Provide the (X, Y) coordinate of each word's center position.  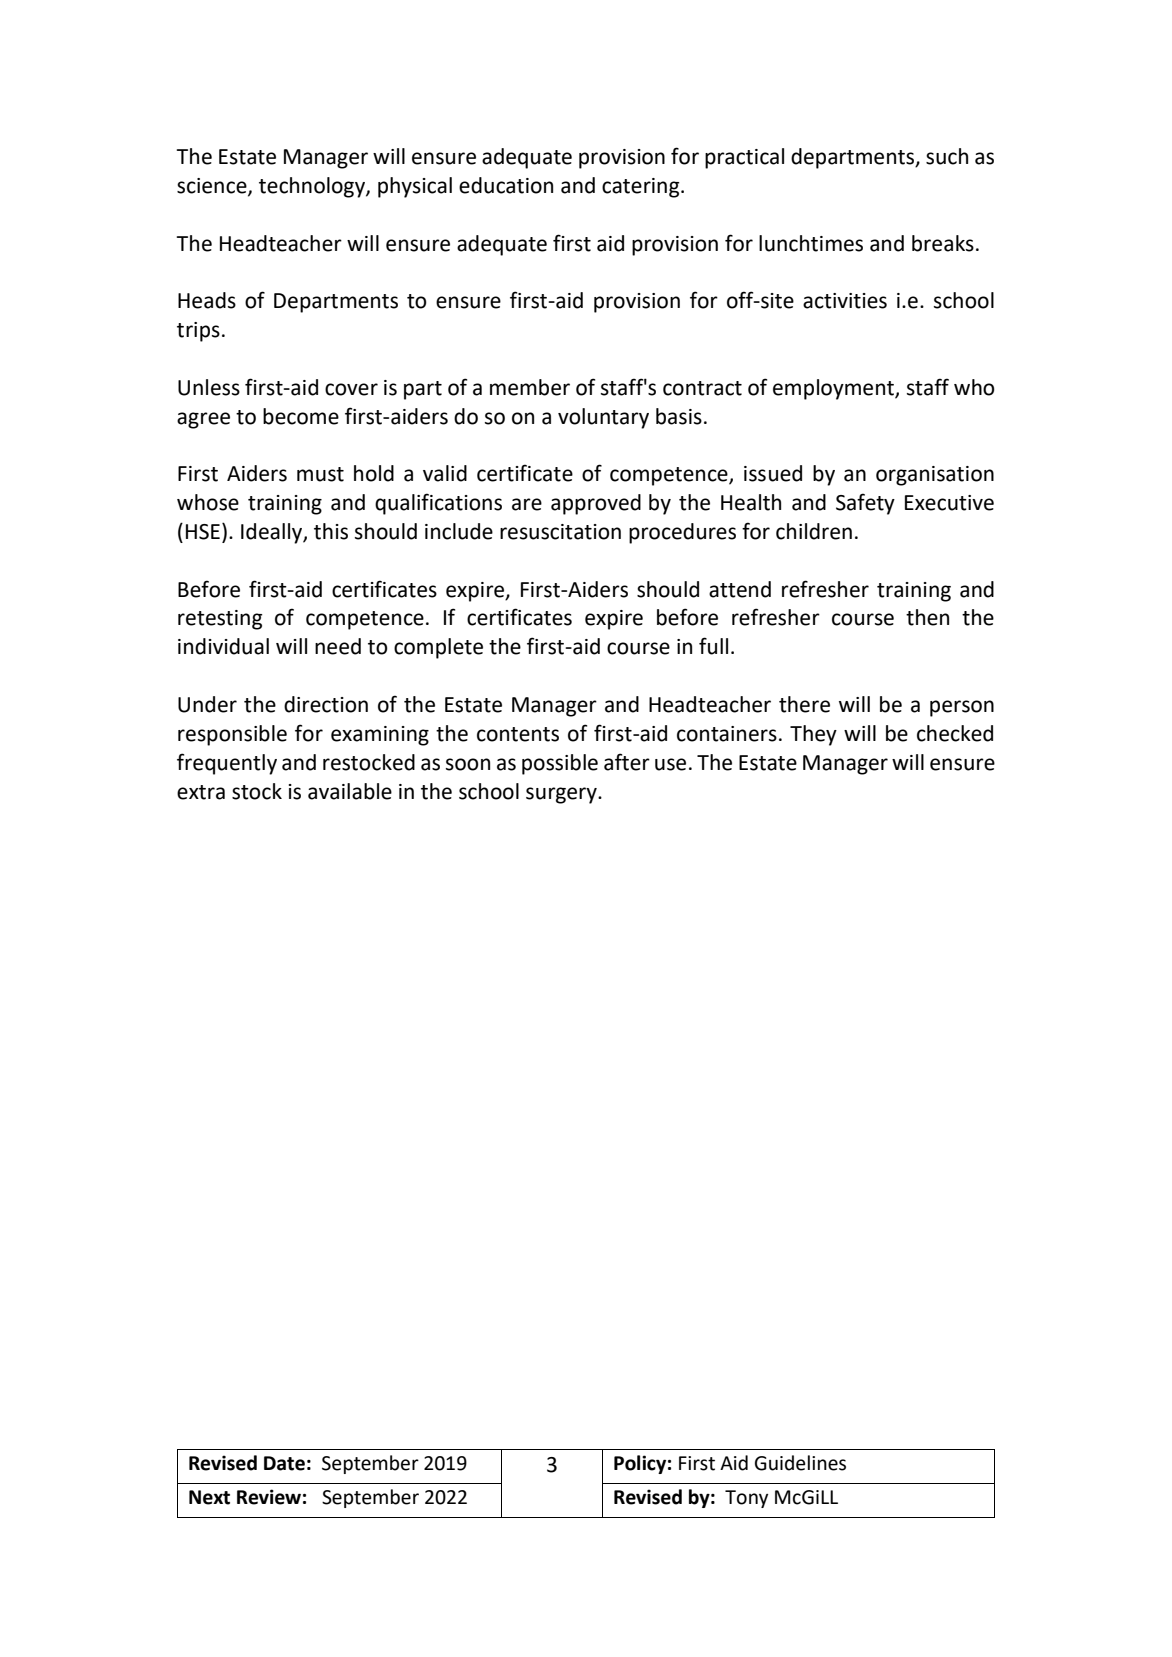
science (213, 187)
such (947, 156)
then (927, 617)
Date (284, 1463)
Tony (746, 1499)
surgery (562, 795)
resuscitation (560, 532)
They (813, 735)
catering (642, 188)
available (350, 791)
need (338, 646)
